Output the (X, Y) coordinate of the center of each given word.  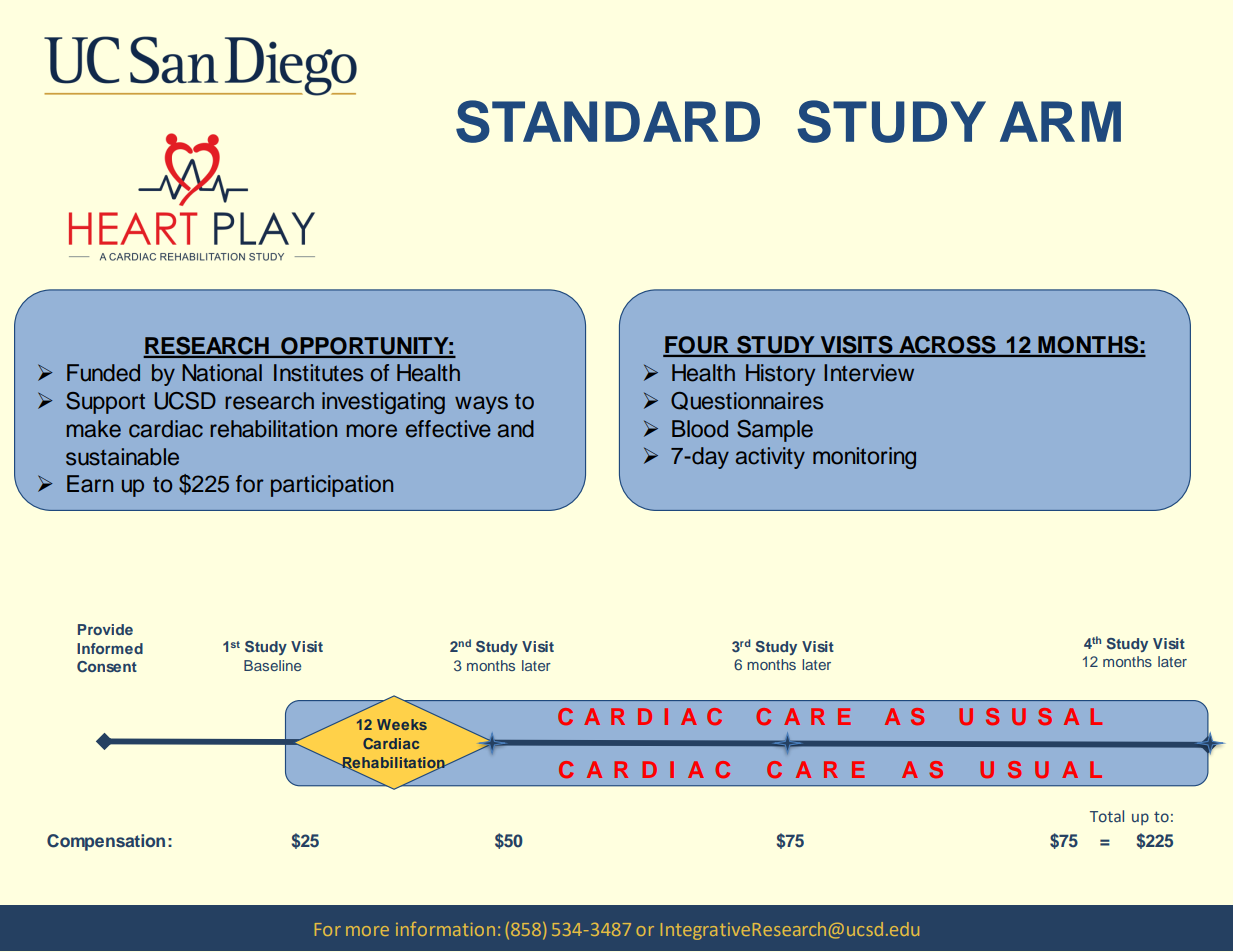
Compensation (106, 842)
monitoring (864, 458)
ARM (1060, 121)
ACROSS (947, 346)
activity (770, 458)
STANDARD (608, 121)
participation (332, 486)
